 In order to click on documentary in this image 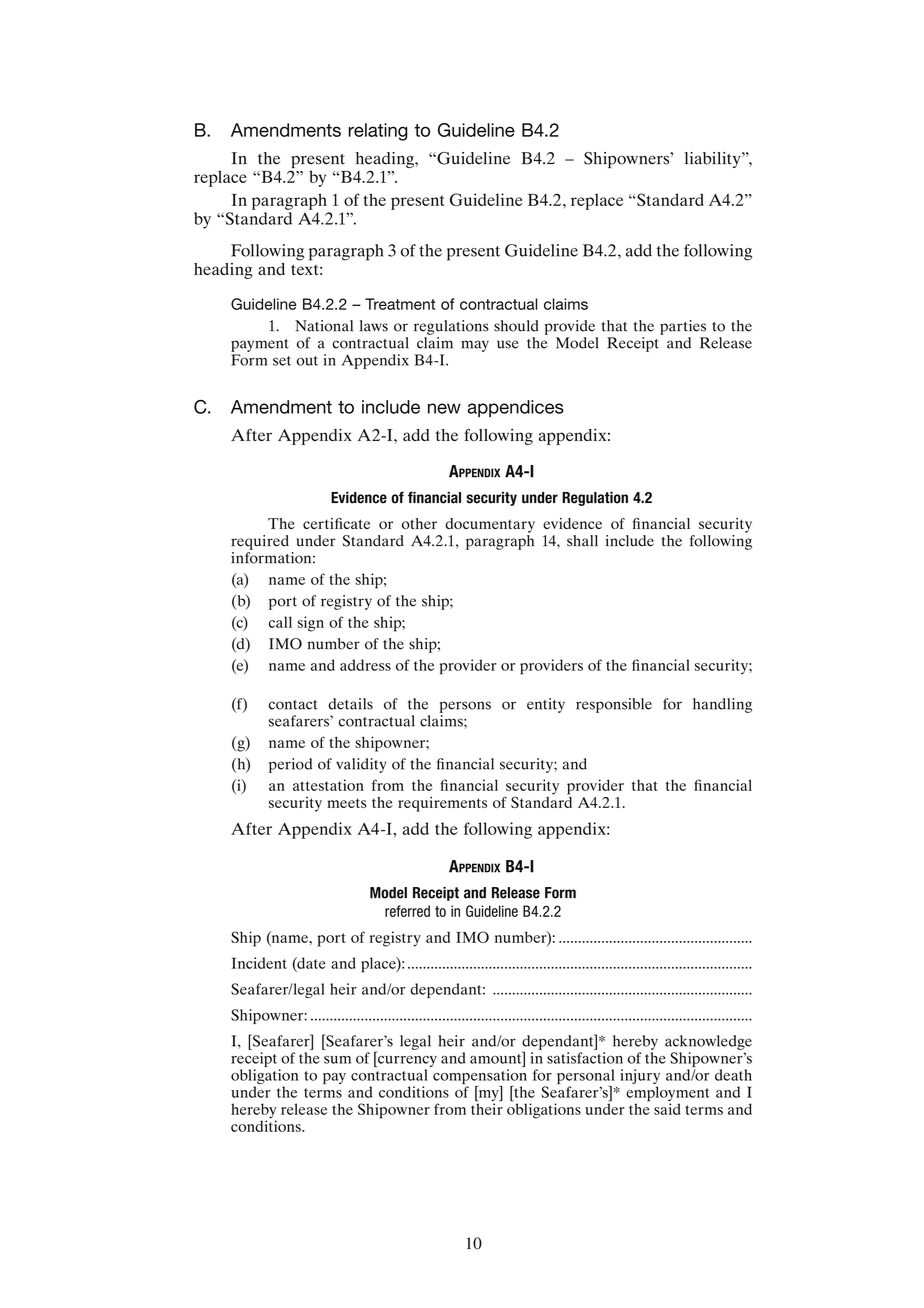, I will do `click(490, 525)`.
